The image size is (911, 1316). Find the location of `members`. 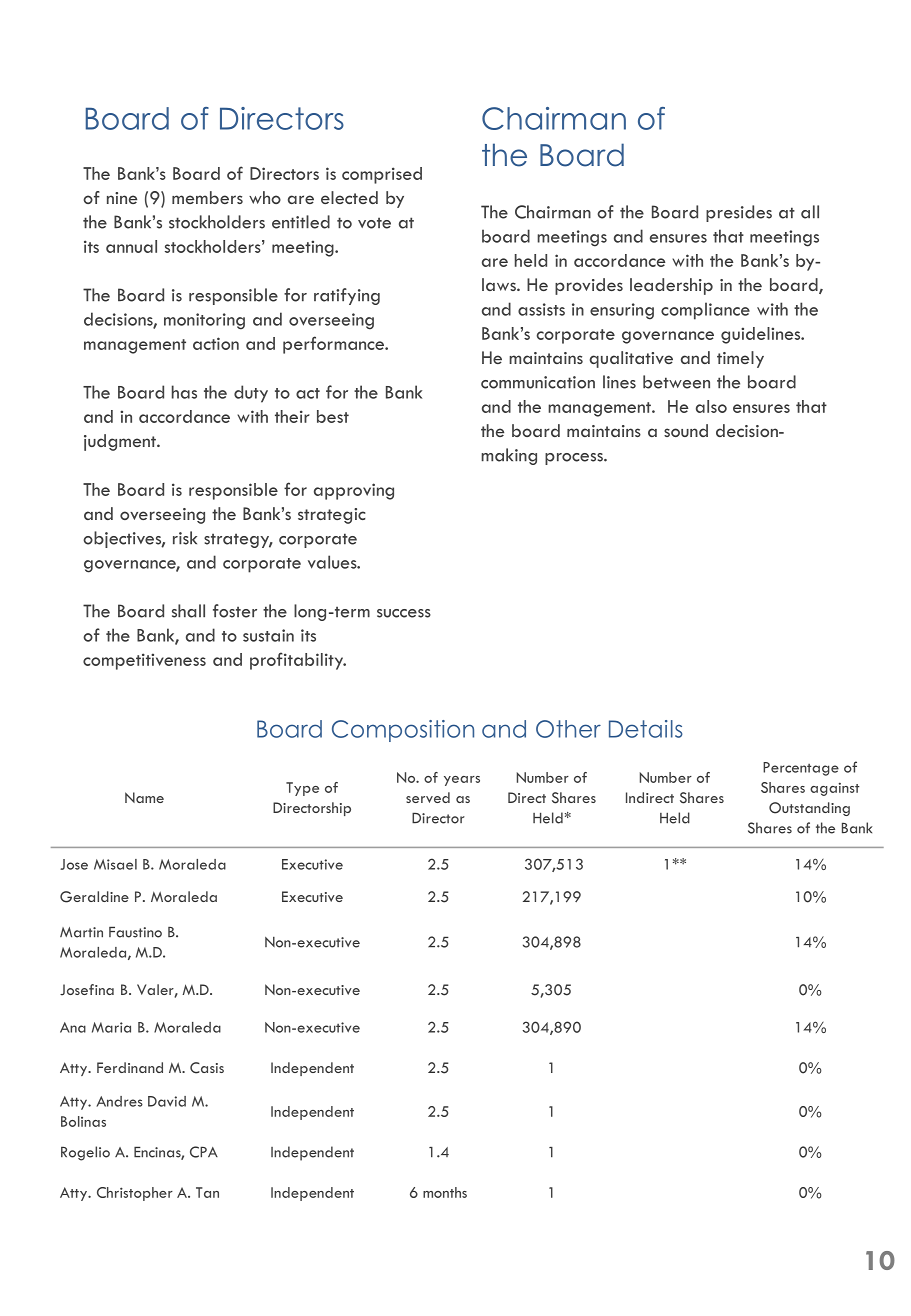

members is located at coordinates (207, 197).
